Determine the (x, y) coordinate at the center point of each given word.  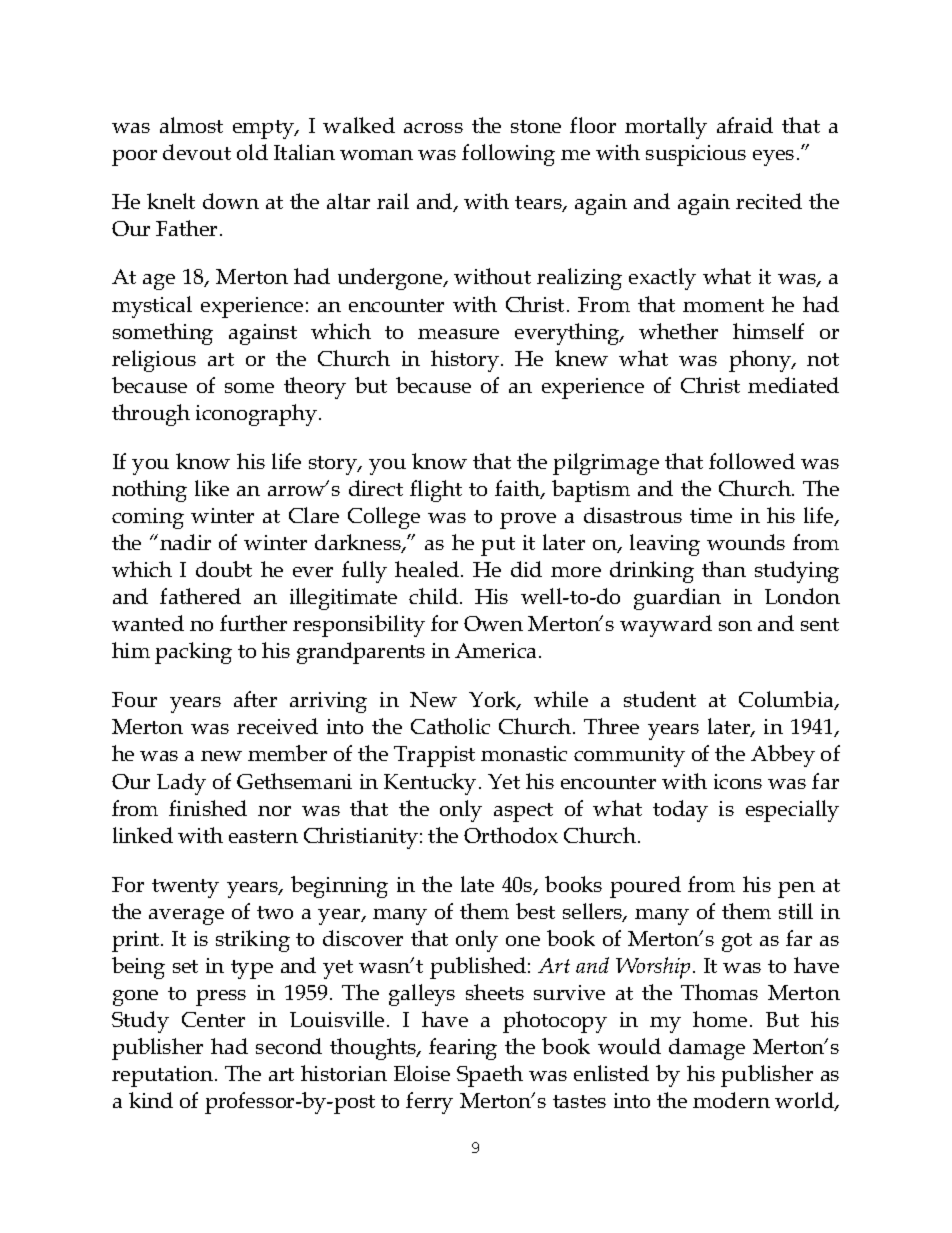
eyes (773, 158)
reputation (164, 1076)
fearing (463, 1049)
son (735, 626)
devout (197, 152)
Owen (493, 623)
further (253, 623)
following (508, 155)
